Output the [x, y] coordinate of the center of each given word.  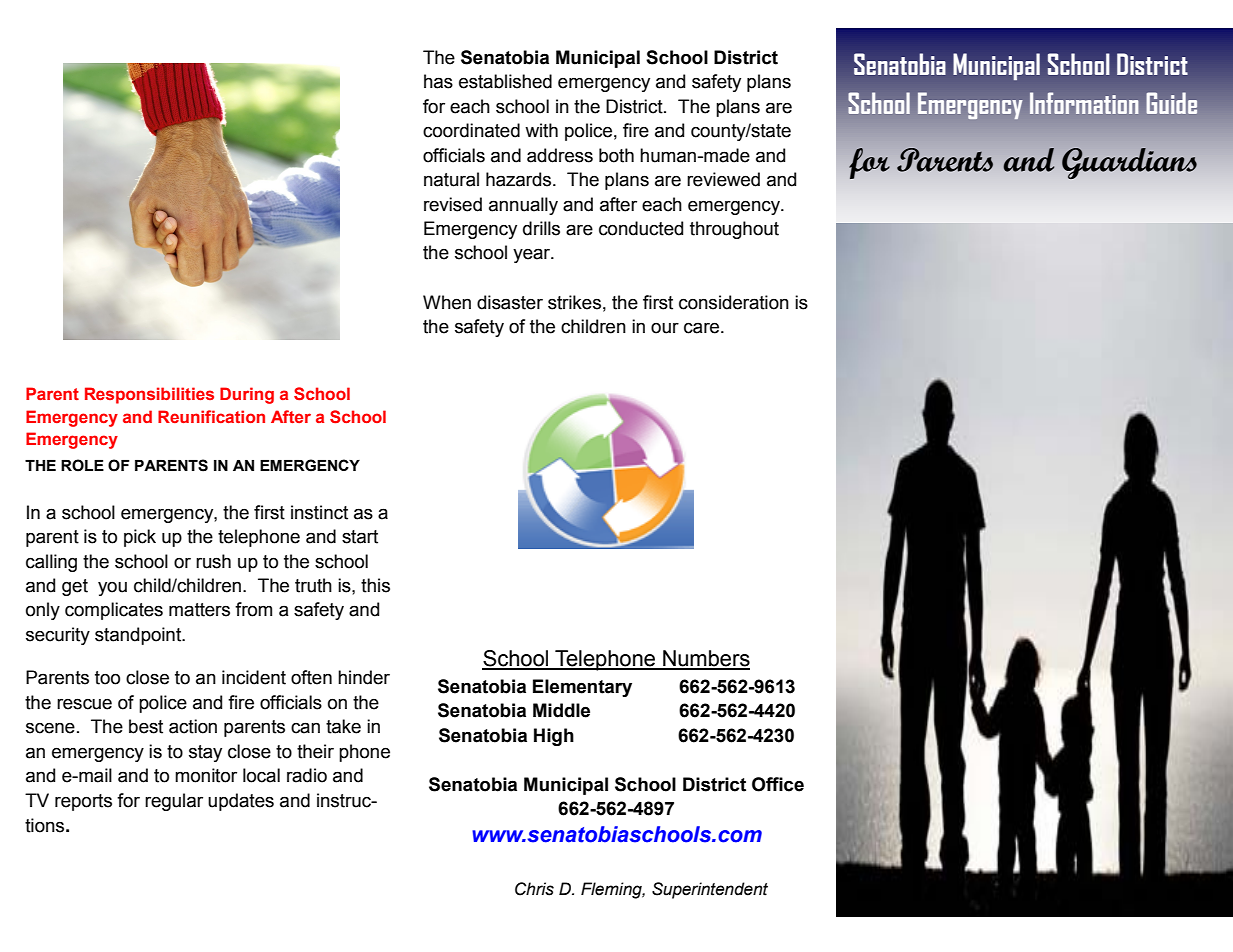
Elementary [582, 688]
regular [174, 802]
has [438, 81]
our [665, 328]
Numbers [705, 659]
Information [1084, 103]
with [541, 130]
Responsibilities [149, 395]
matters [199, 610]
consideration [734, 302]
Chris [534, 889]
